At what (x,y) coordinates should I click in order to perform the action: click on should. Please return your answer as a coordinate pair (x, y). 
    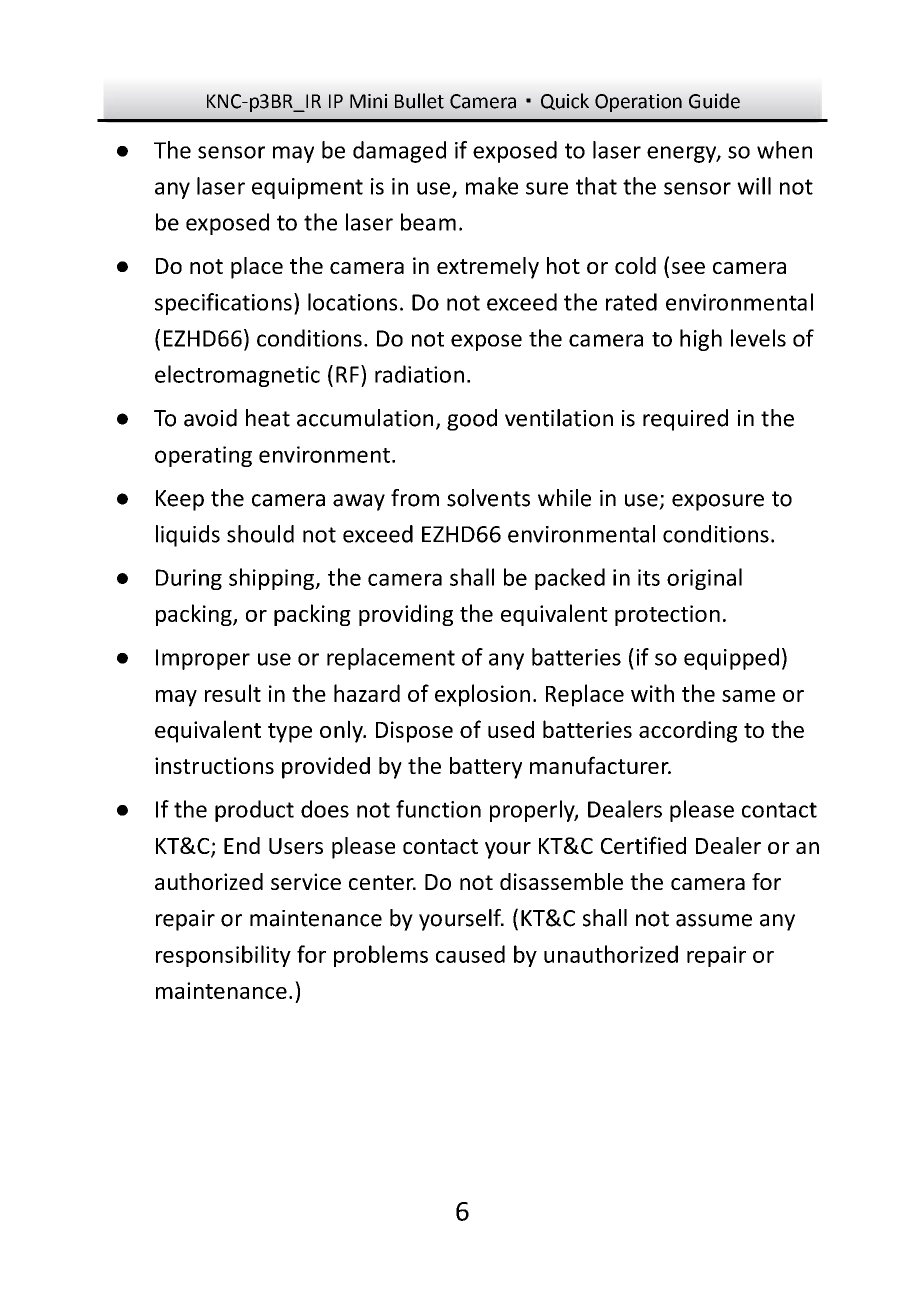
    Looking at the image, I should click on (260, 534).
